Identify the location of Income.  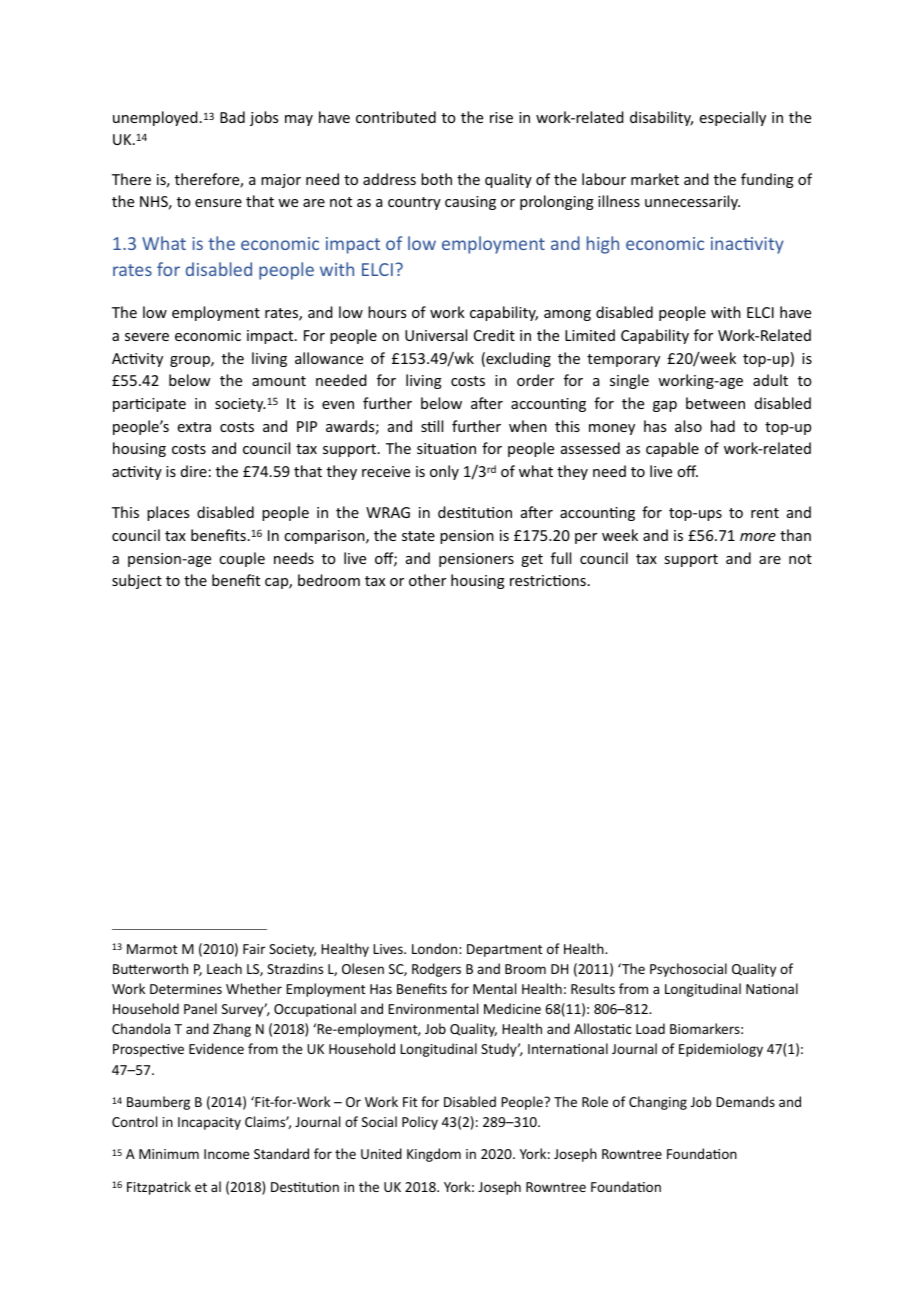
(226, 1154).
